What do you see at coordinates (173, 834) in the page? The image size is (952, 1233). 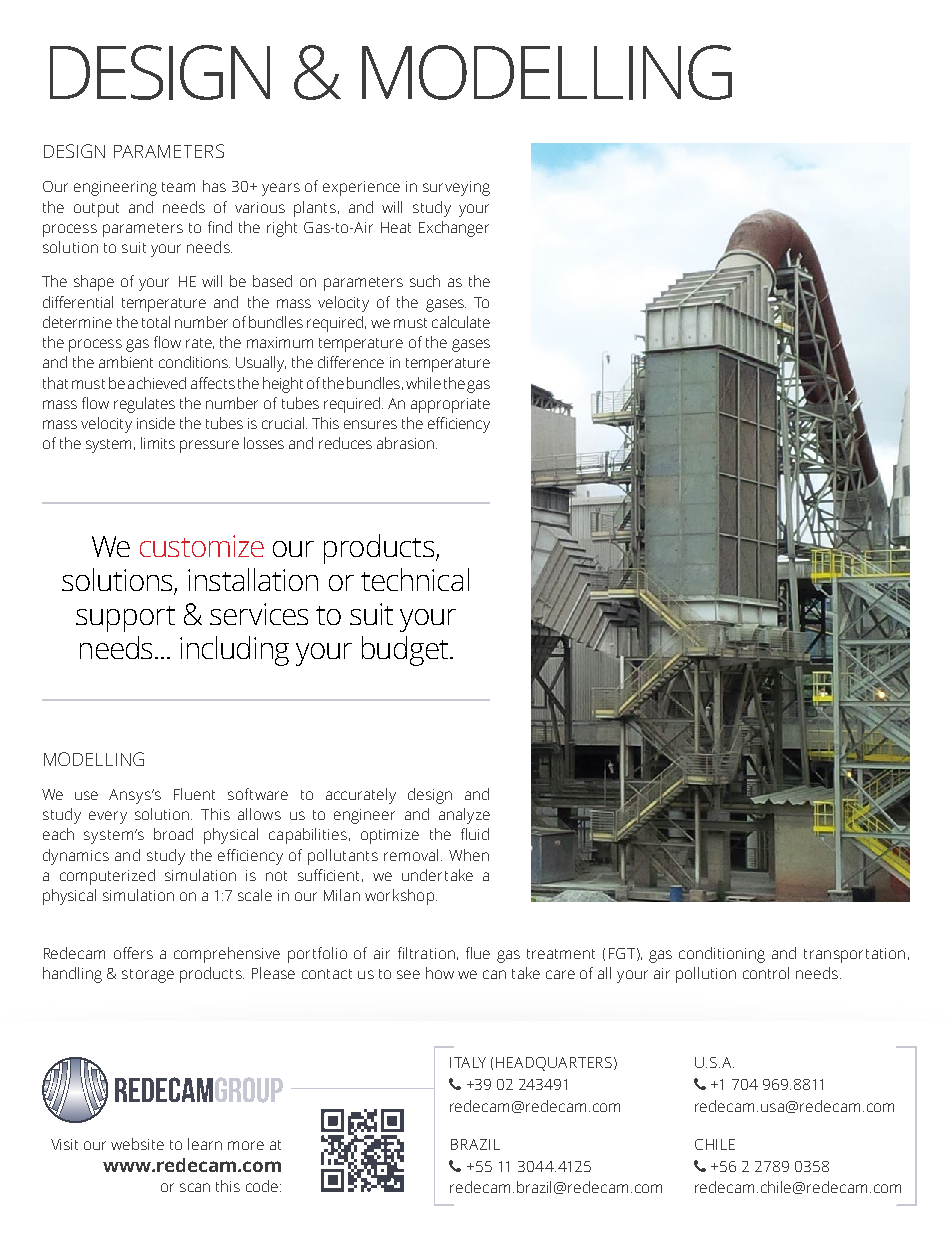 I see `broad` at bounding box center [173, 834].
